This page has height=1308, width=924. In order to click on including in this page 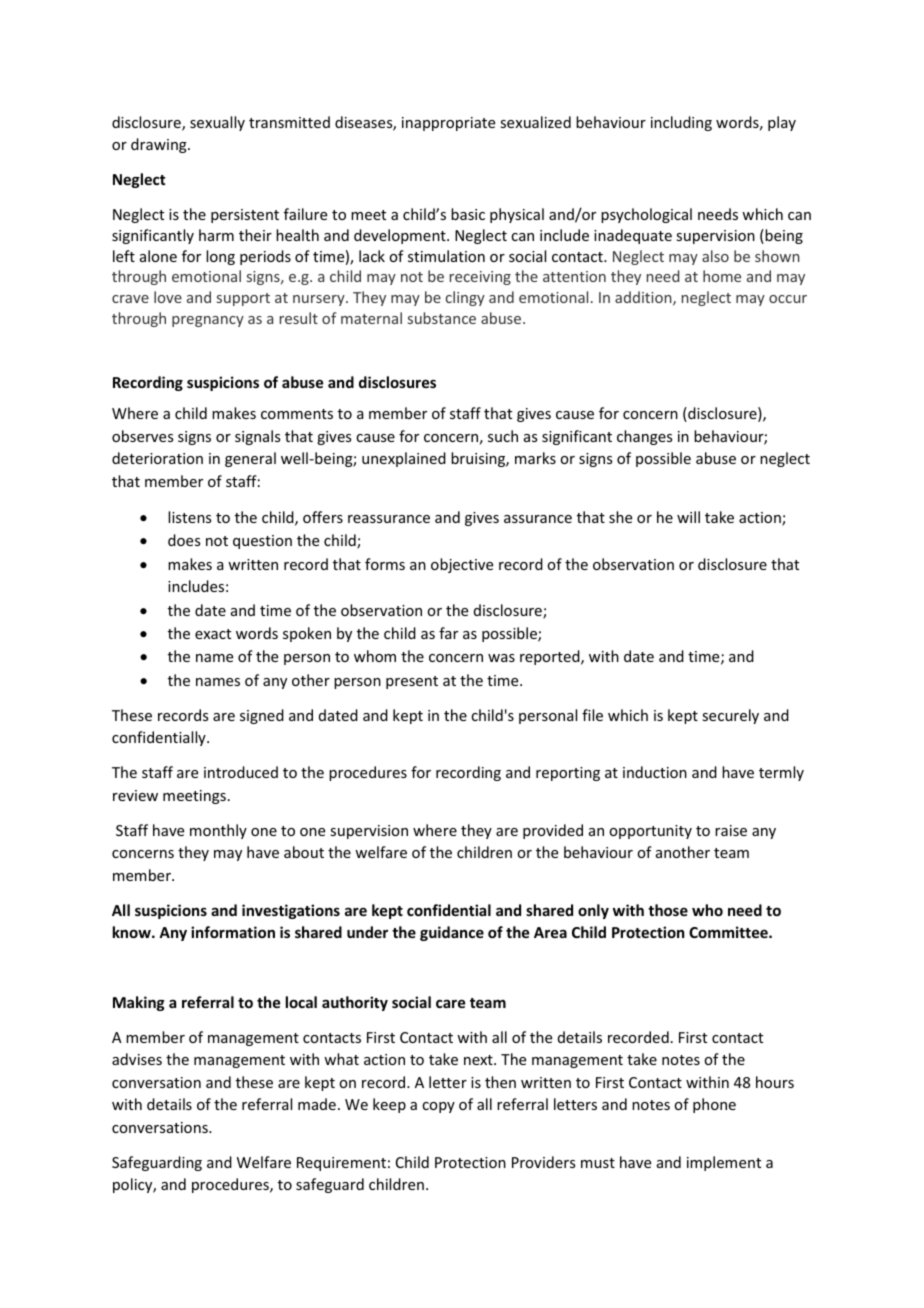, I will do `click(681, 123)`.
